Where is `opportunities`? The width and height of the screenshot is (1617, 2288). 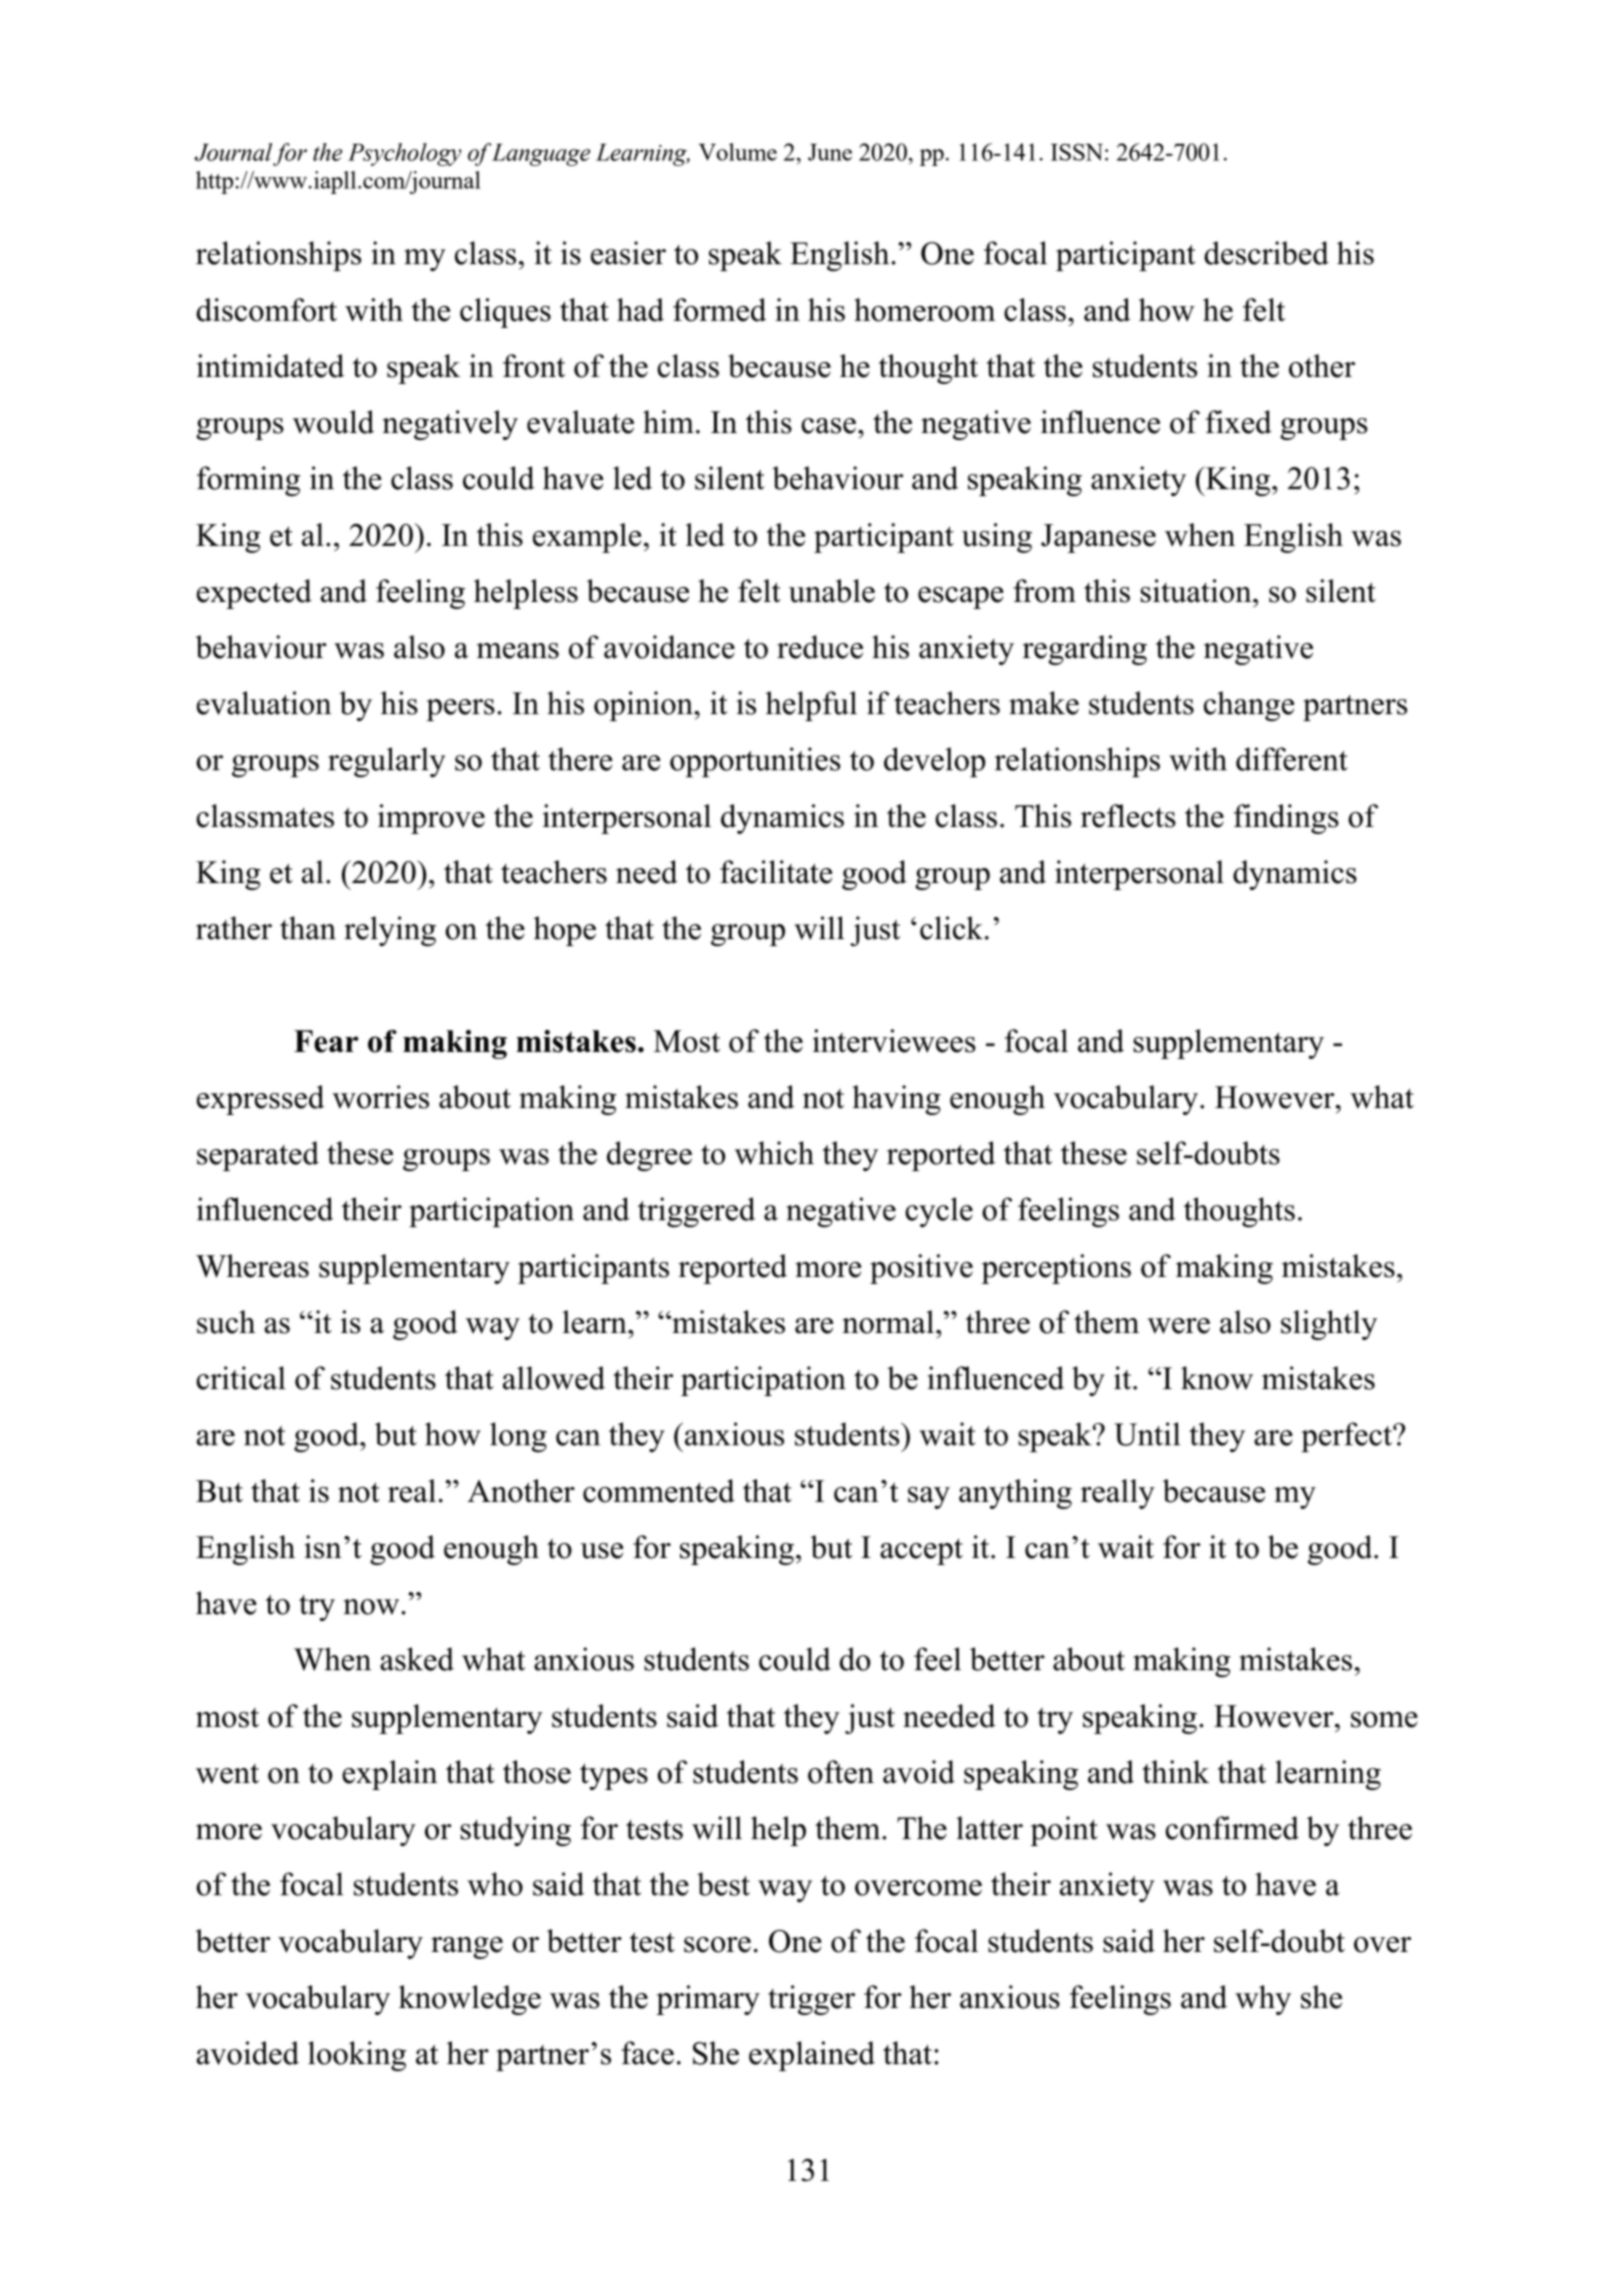 opportunities is located at coordinates (755, 762).
